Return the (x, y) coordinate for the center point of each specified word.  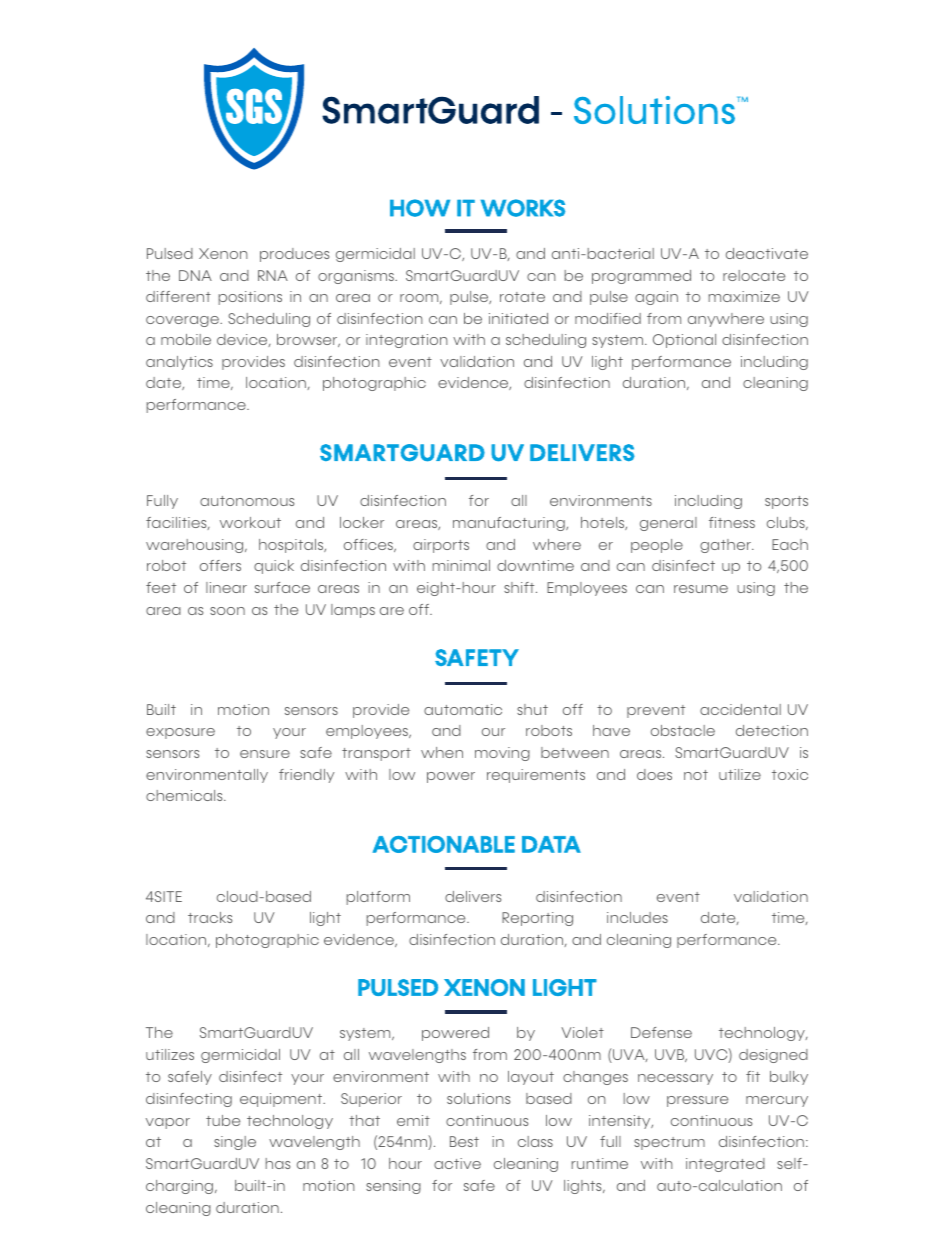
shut (532, 709)
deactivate (767, 253)
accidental (740, 709)
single (235, 1143)
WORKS (523, 208)
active (457, 1163)
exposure (180, 733)
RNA (273, 275)
